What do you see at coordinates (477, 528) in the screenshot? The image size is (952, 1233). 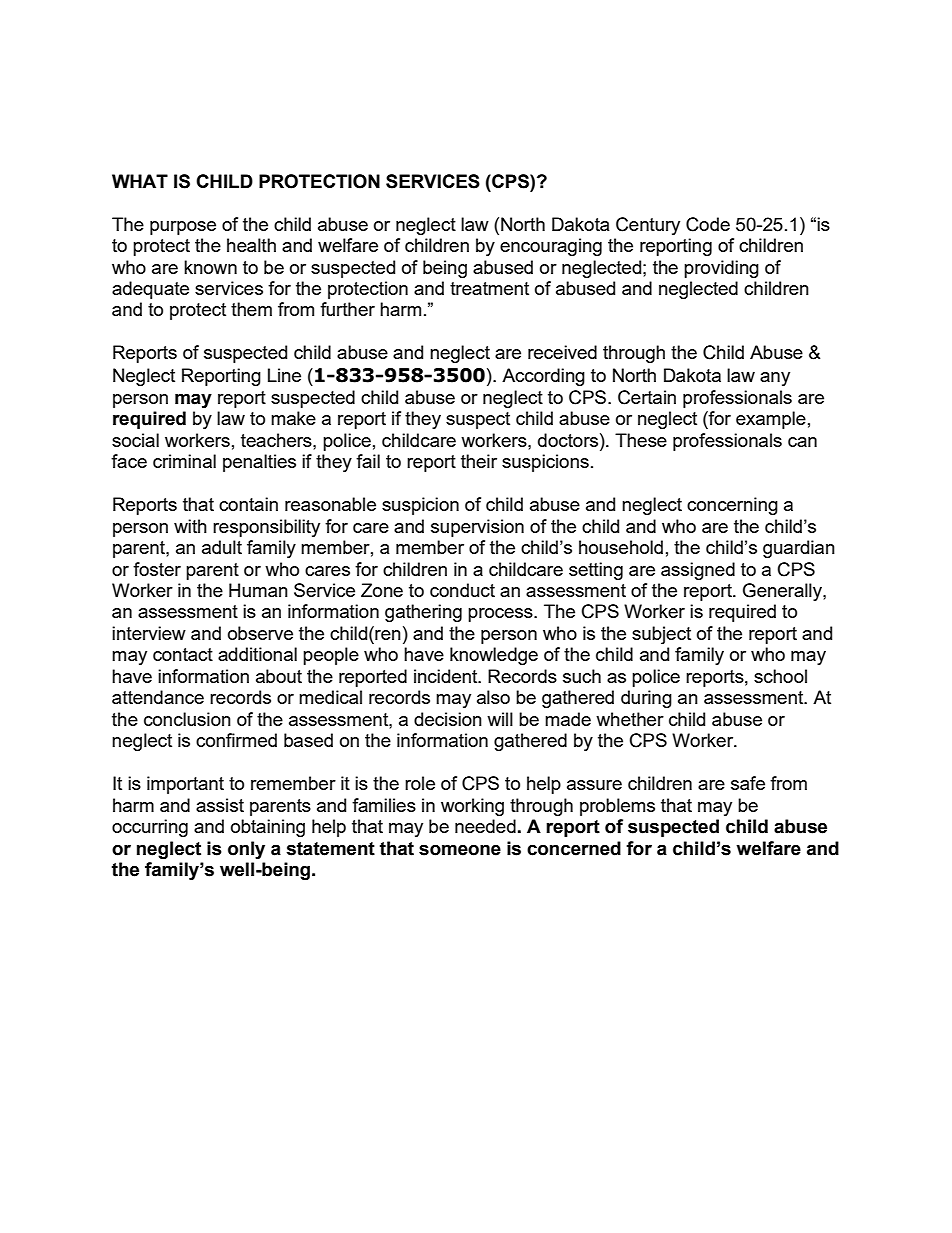 I see `supervision` at bounding box center [477, 528].
